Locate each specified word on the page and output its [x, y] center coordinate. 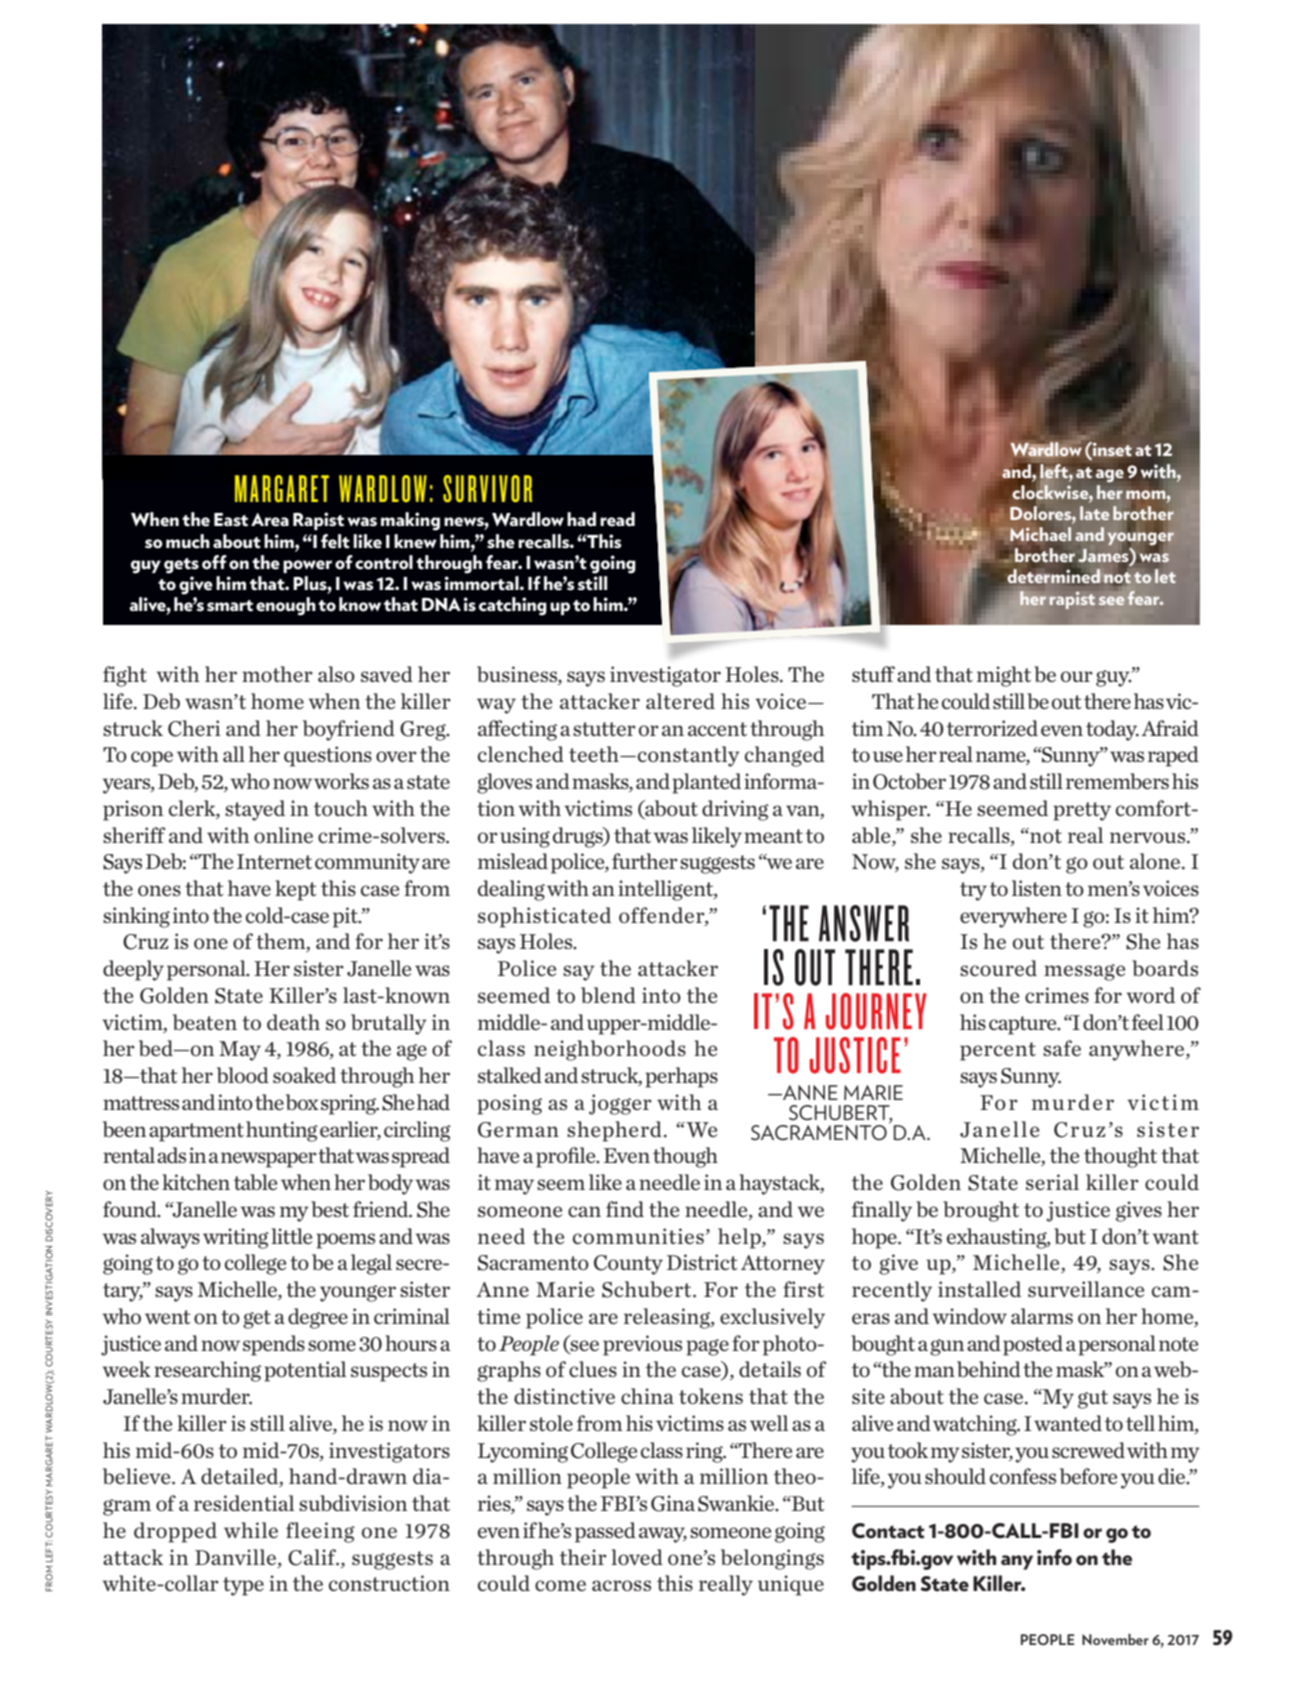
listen [1037, 888]
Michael [1040, 534]
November [1115, 1639]
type [243, 1586]
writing [236, 1238]
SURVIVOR [487, 489]
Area [270, 520]
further [645, 861]
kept [296, 890]
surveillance [1086, 1289]
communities [638, 1236]
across [621, 1585]
